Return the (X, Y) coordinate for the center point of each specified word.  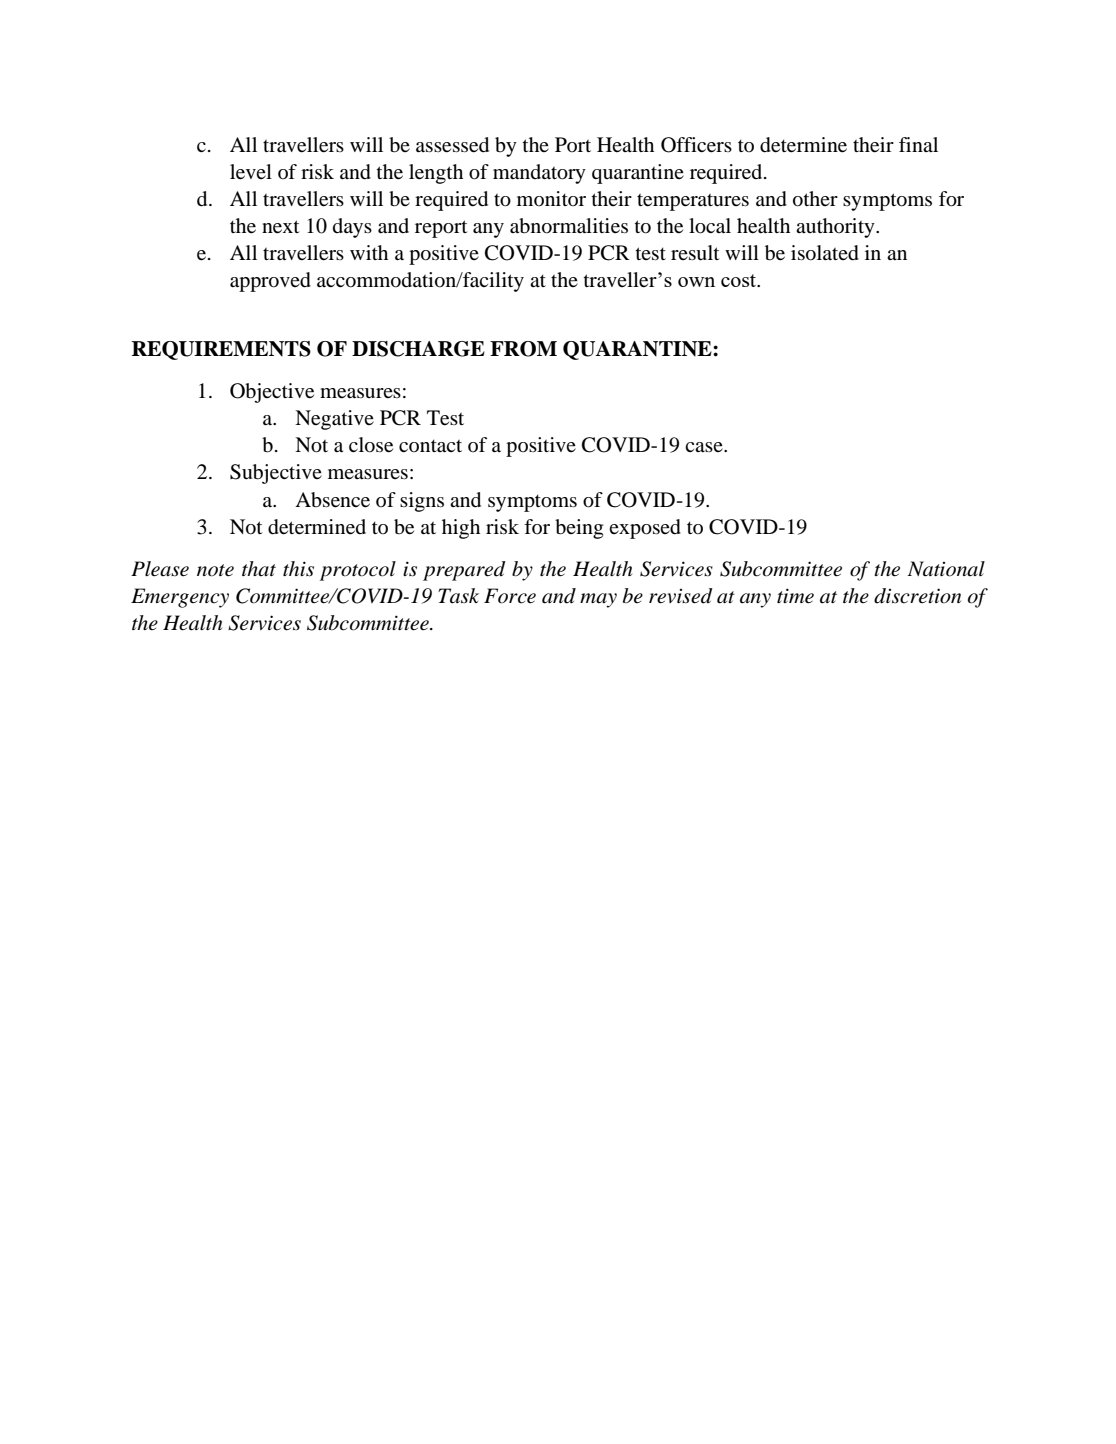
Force (510, 596)
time (795, 596)
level (251, 172)
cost (740, 280)
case (705, 447)
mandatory (539, 174)
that (259, 568)
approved (270, 282)
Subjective (276, 474)
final (918, 144)
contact (430, 446)
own (696, 282)
